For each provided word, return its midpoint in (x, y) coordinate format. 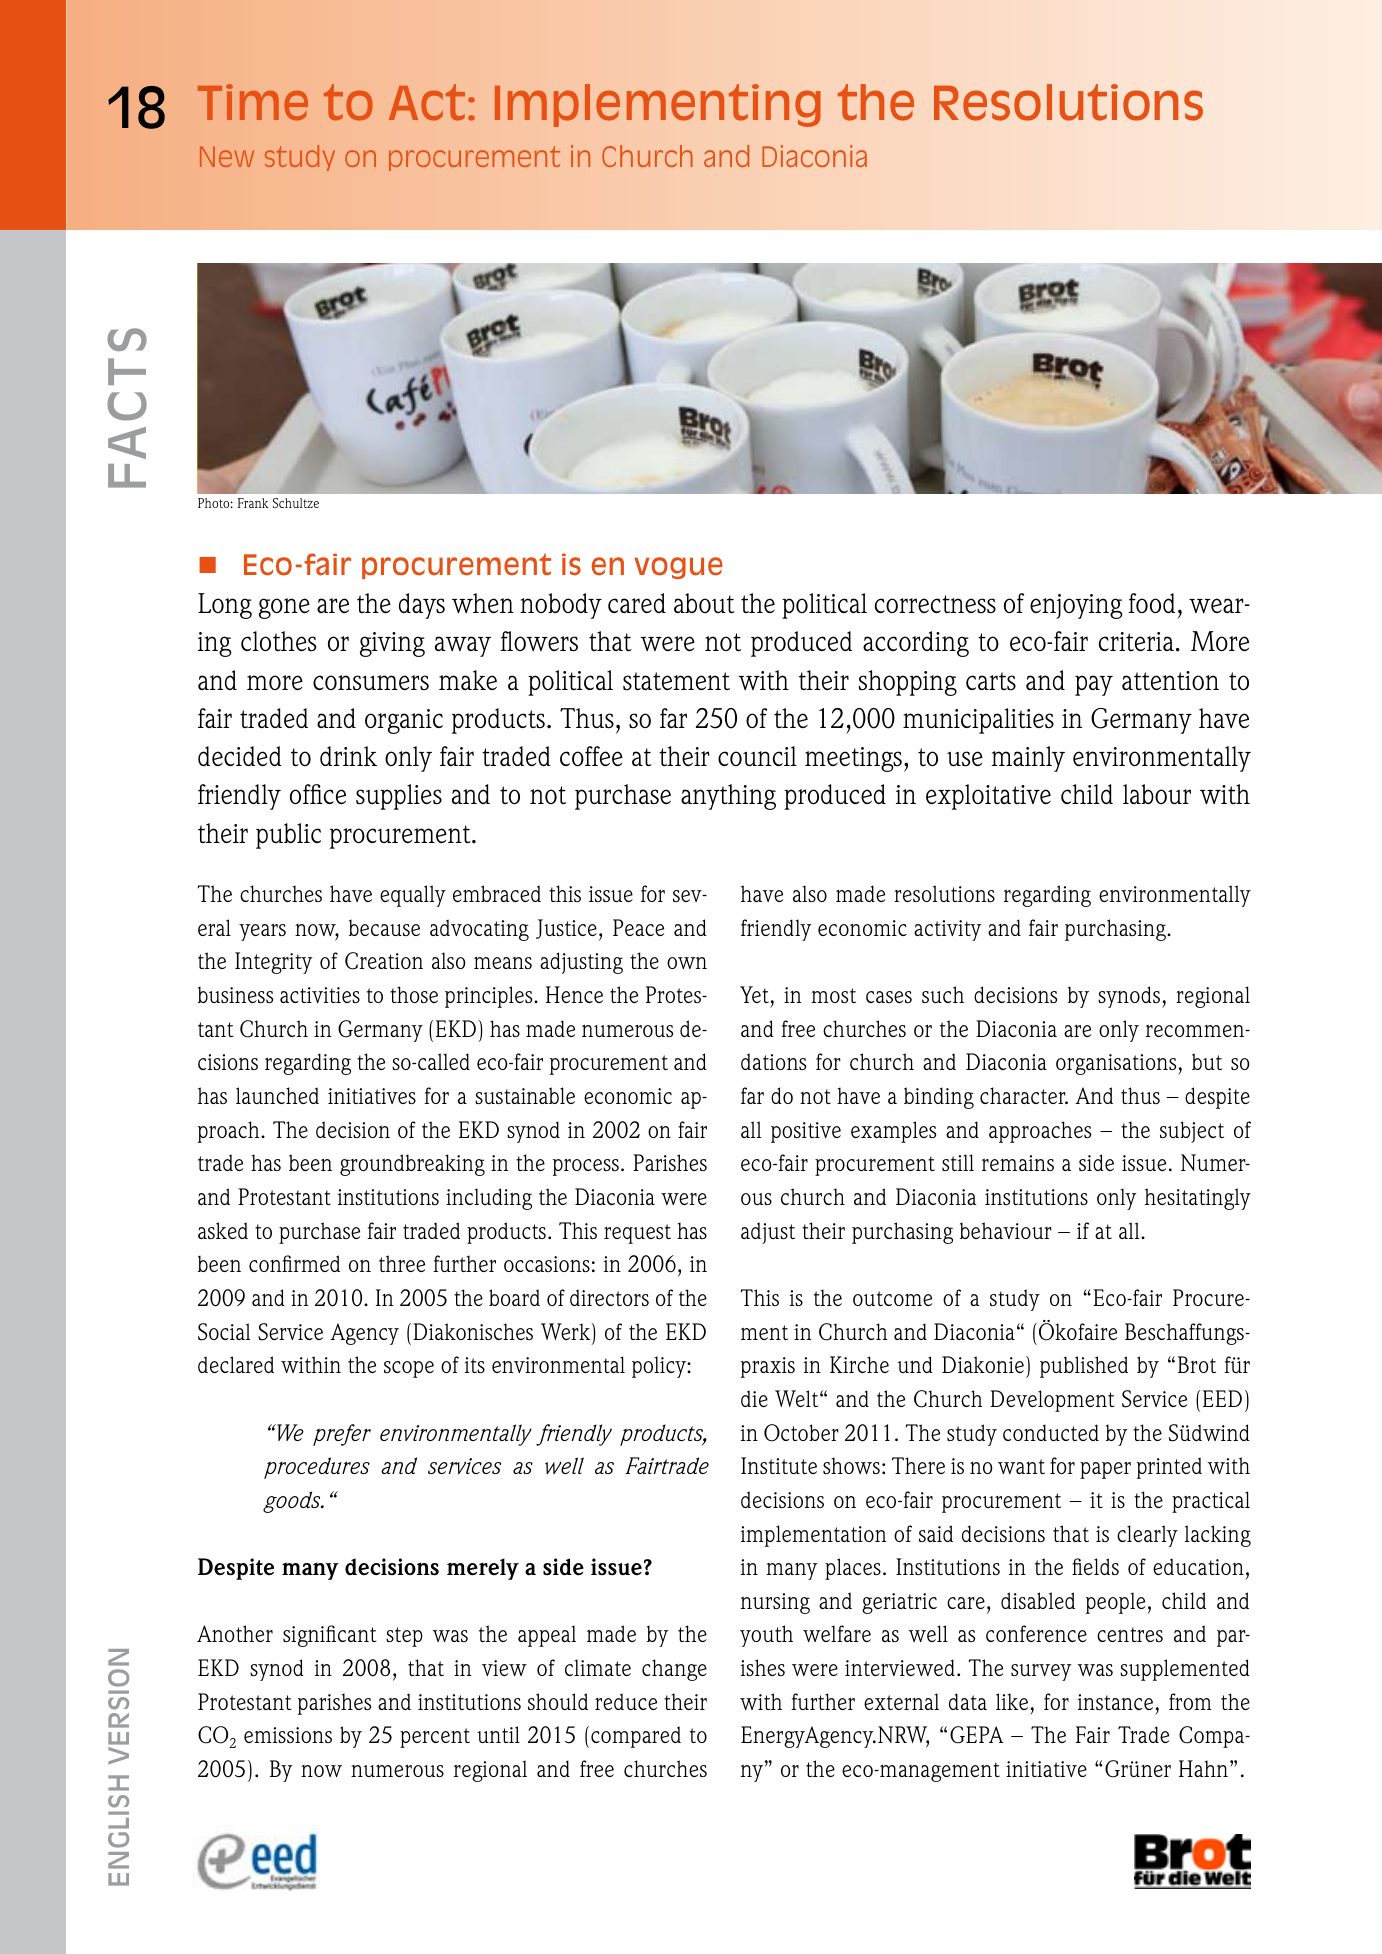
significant (330, 1636)
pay (1094, 685)
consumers (371, 683)
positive (806, 1132)
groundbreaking (412, 1165)
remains (1018, 1163)
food (1151, 603)
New (227, 156)
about (704, 603)
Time (253, 102)
